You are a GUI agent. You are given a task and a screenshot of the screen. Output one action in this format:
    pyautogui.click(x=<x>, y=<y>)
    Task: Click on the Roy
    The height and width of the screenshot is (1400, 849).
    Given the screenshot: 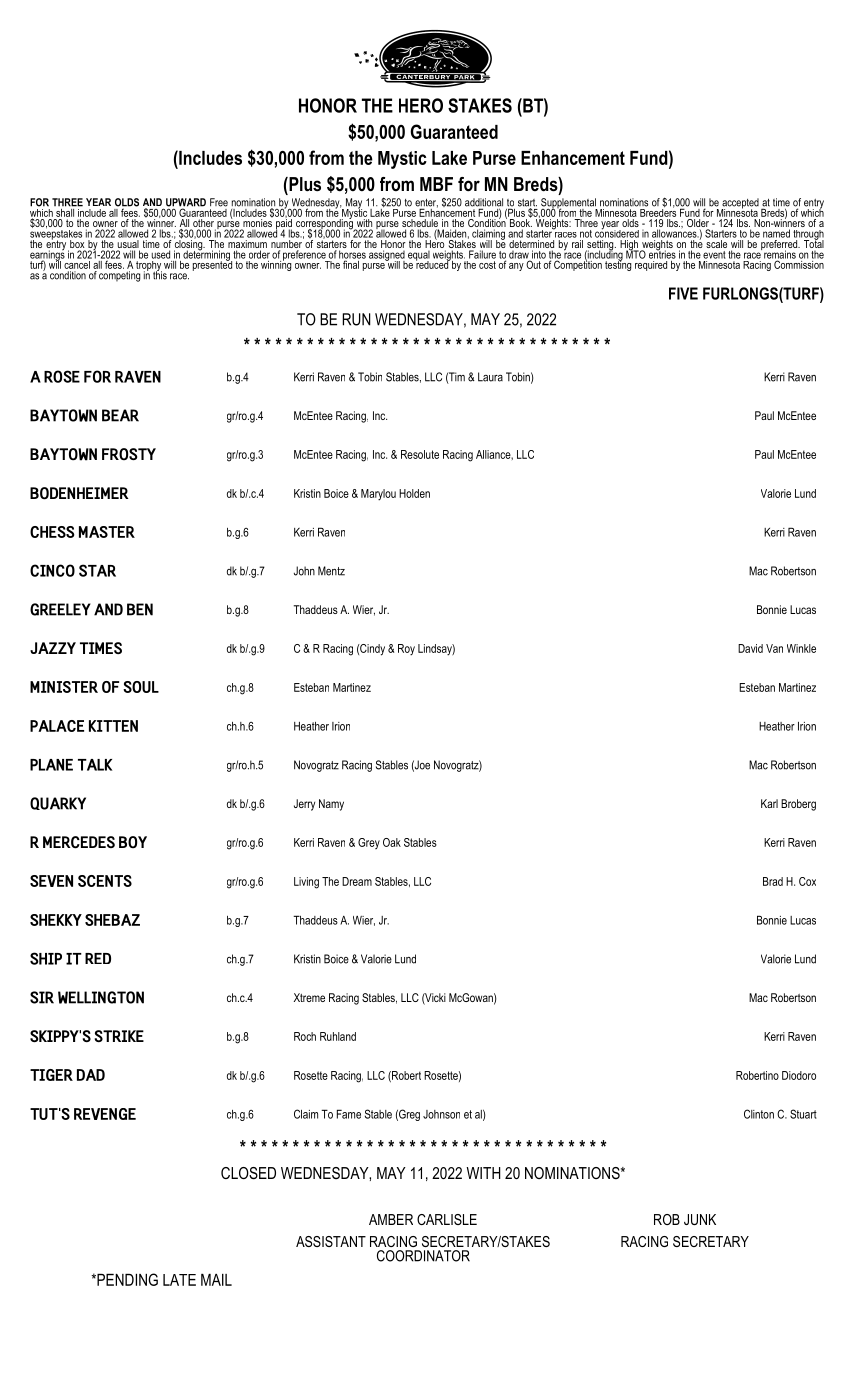 What is the action you would take?
    pyautogui.click(x=406, y=650)
